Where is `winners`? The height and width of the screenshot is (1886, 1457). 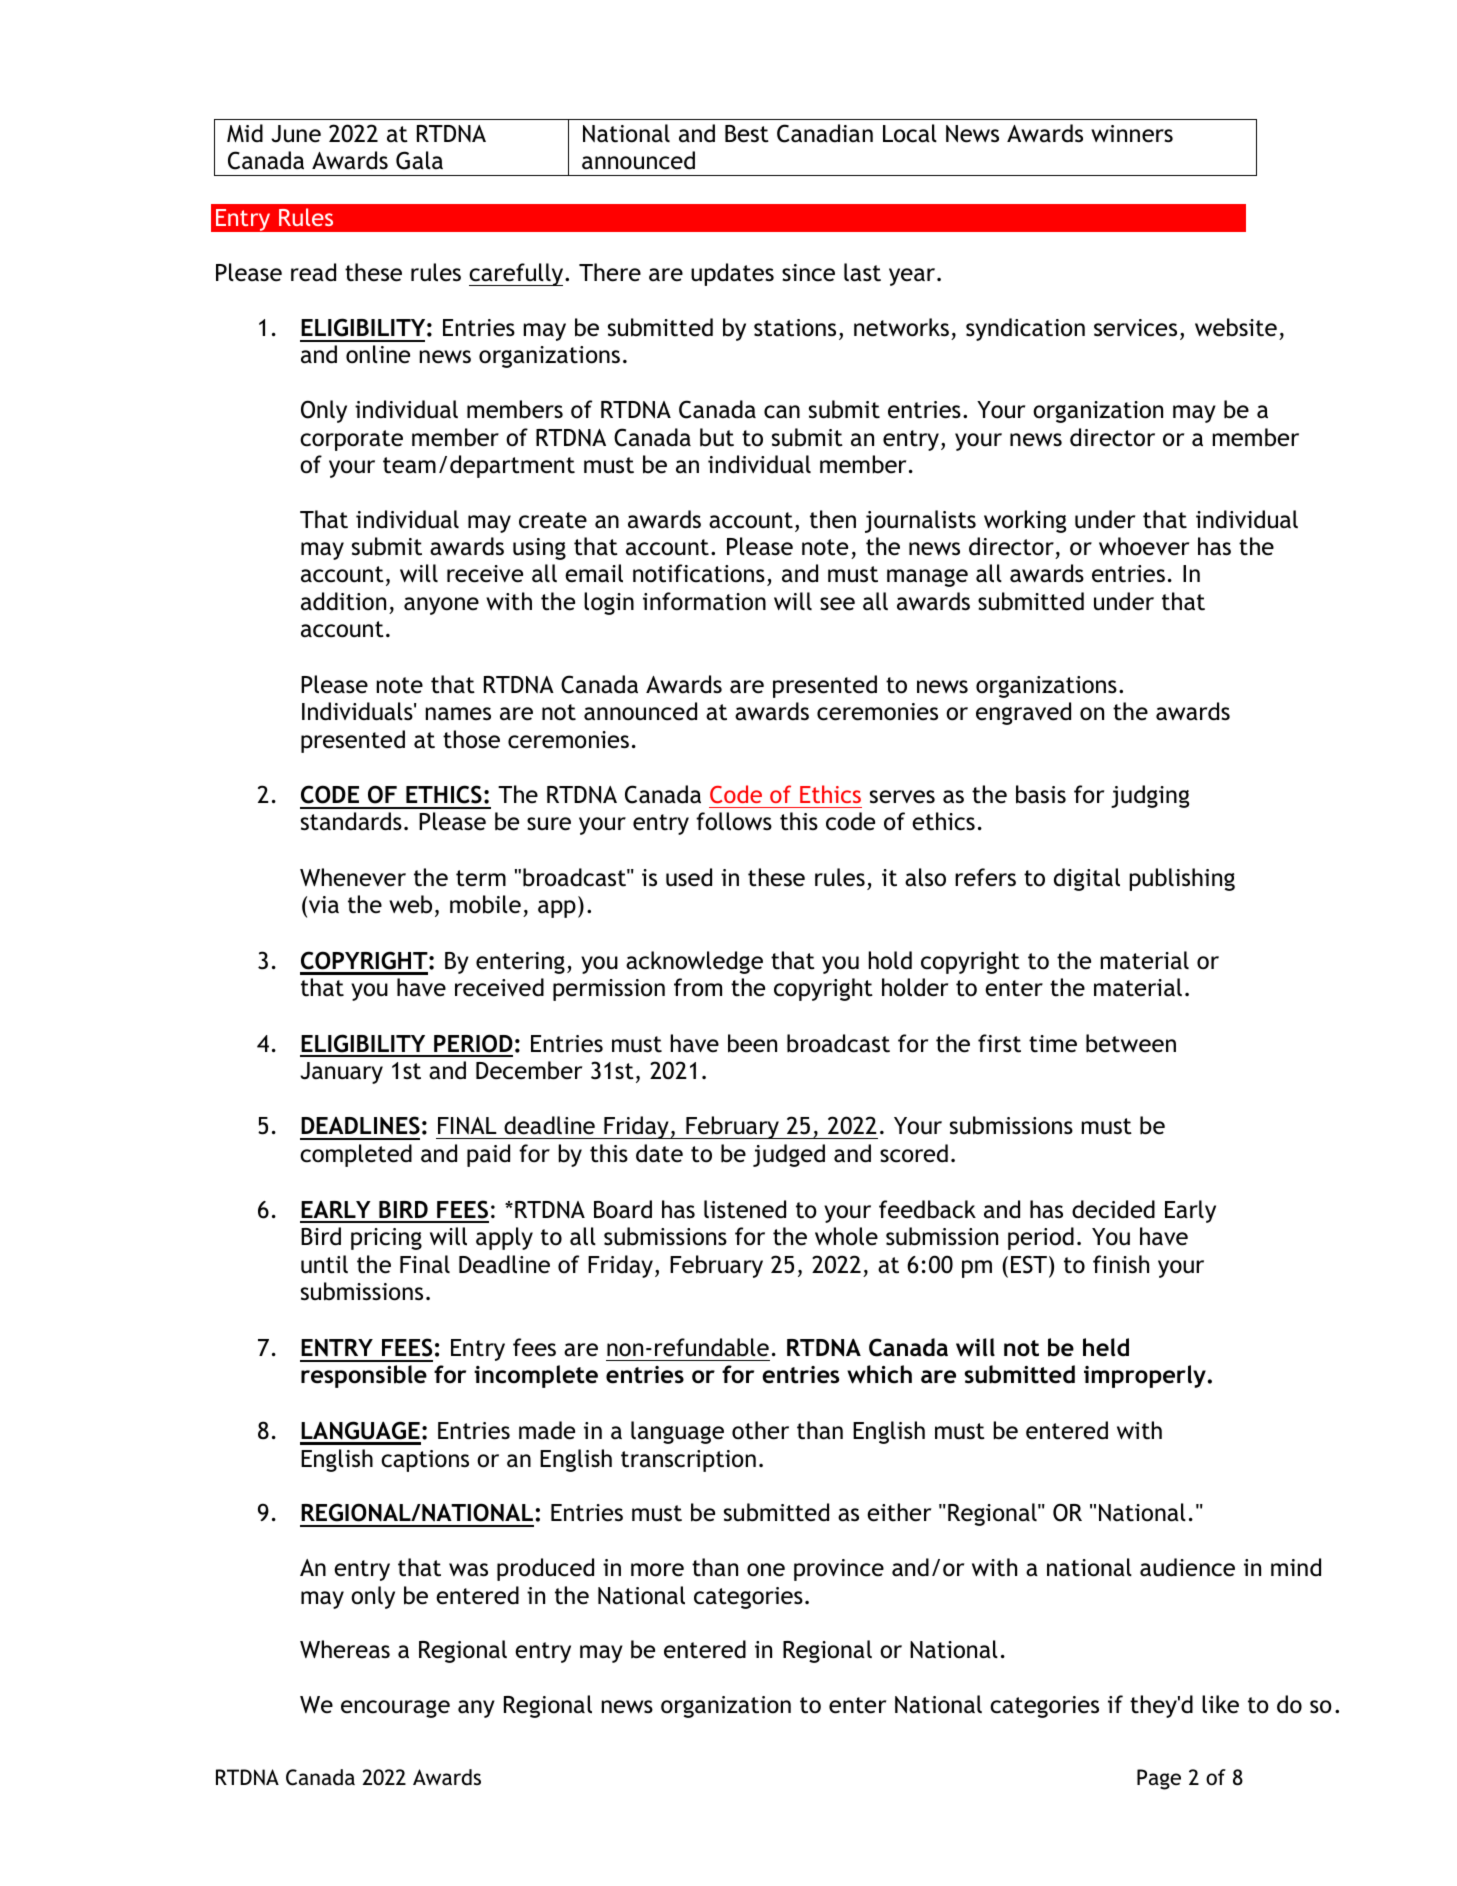 winners is located at coordinates (1132, 134).
